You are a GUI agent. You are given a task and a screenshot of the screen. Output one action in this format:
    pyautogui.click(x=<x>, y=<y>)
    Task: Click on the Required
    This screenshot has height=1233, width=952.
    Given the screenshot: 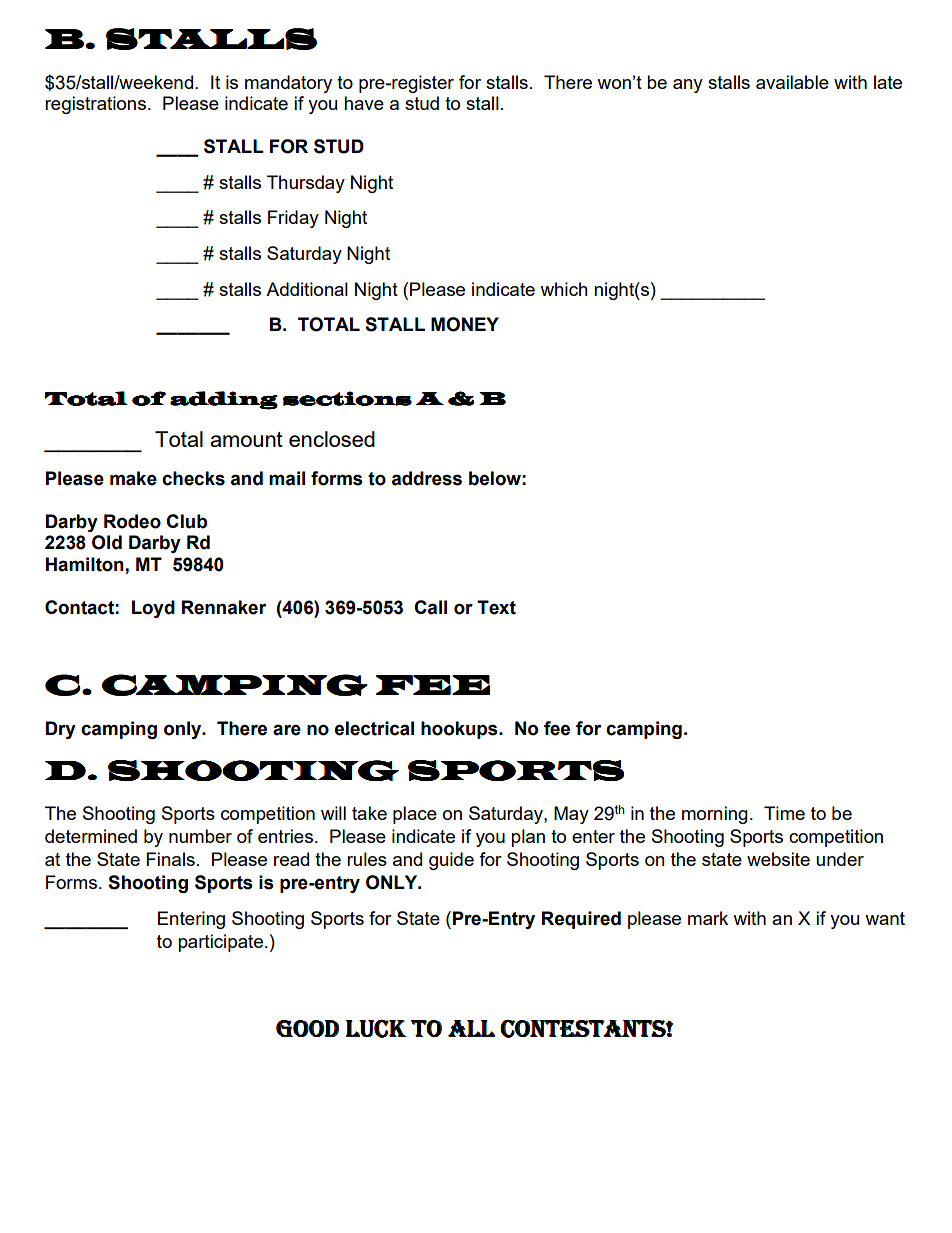 What is the action you would take?
    pyautogui.click(x=581, y=920)
